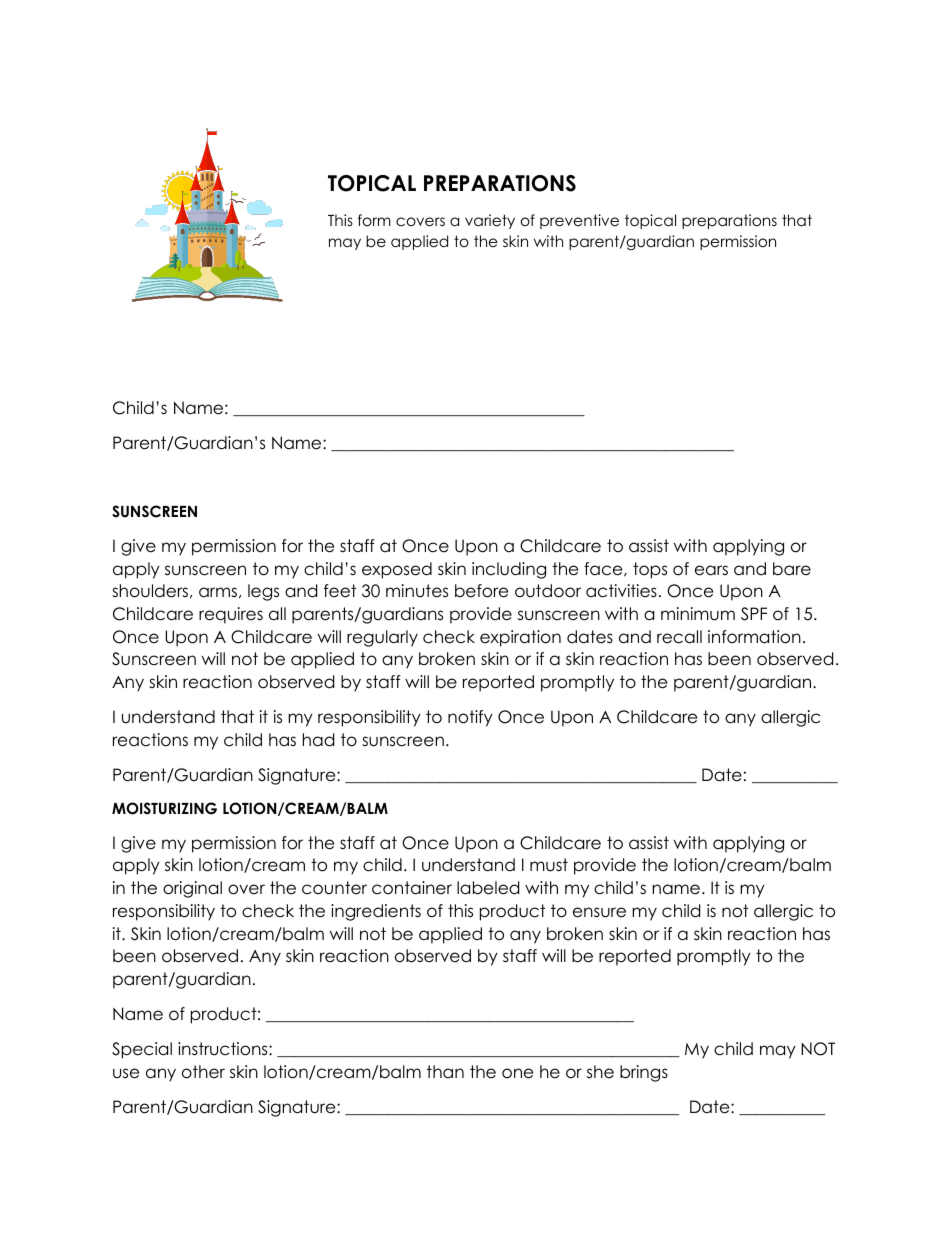 The image size is (952, 1233). What do you see at coordinates (445, 1071) in the screenshot?
I see `than` at bounding box center [445, 1071].
